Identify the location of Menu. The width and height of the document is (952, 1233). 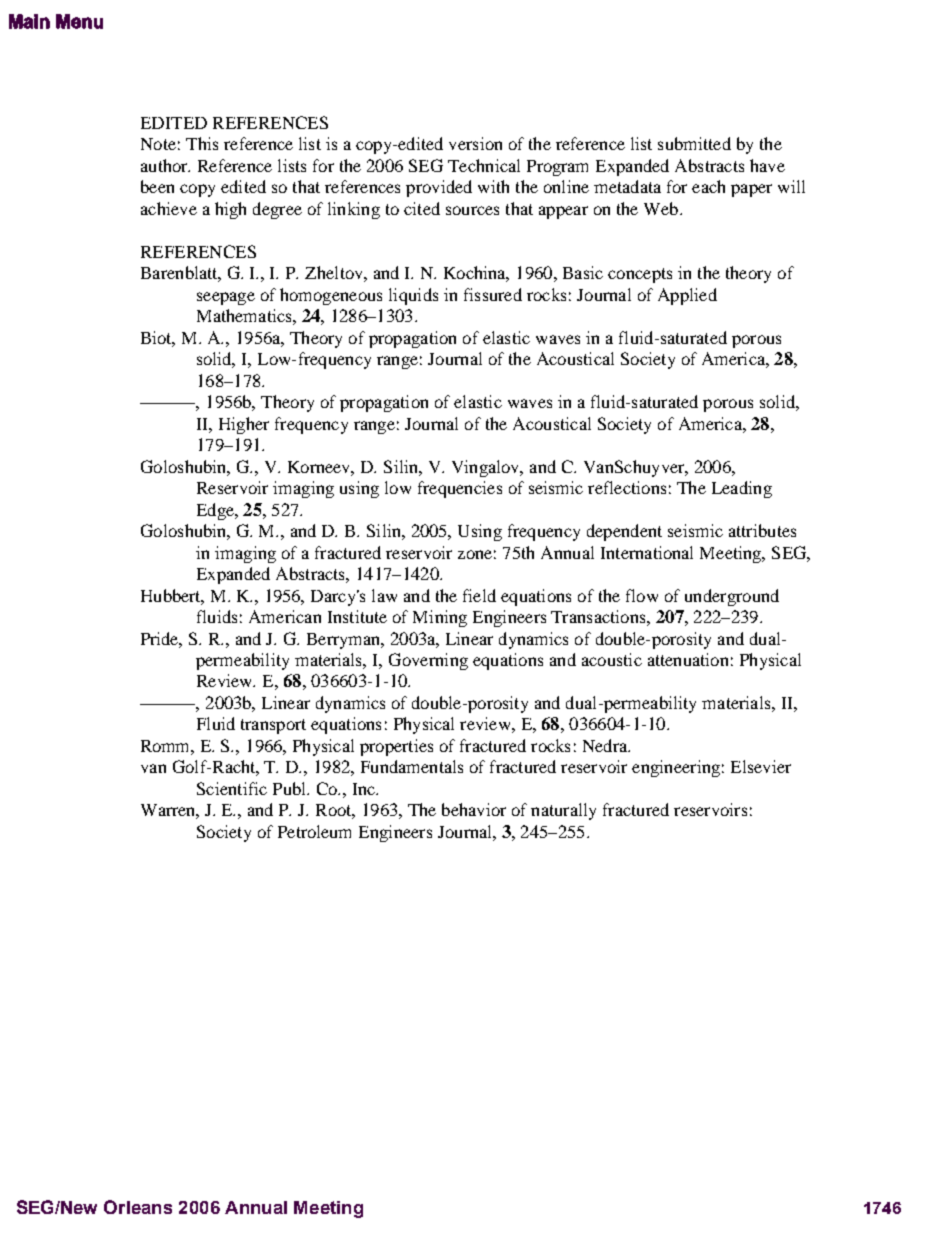
(79, 21).
